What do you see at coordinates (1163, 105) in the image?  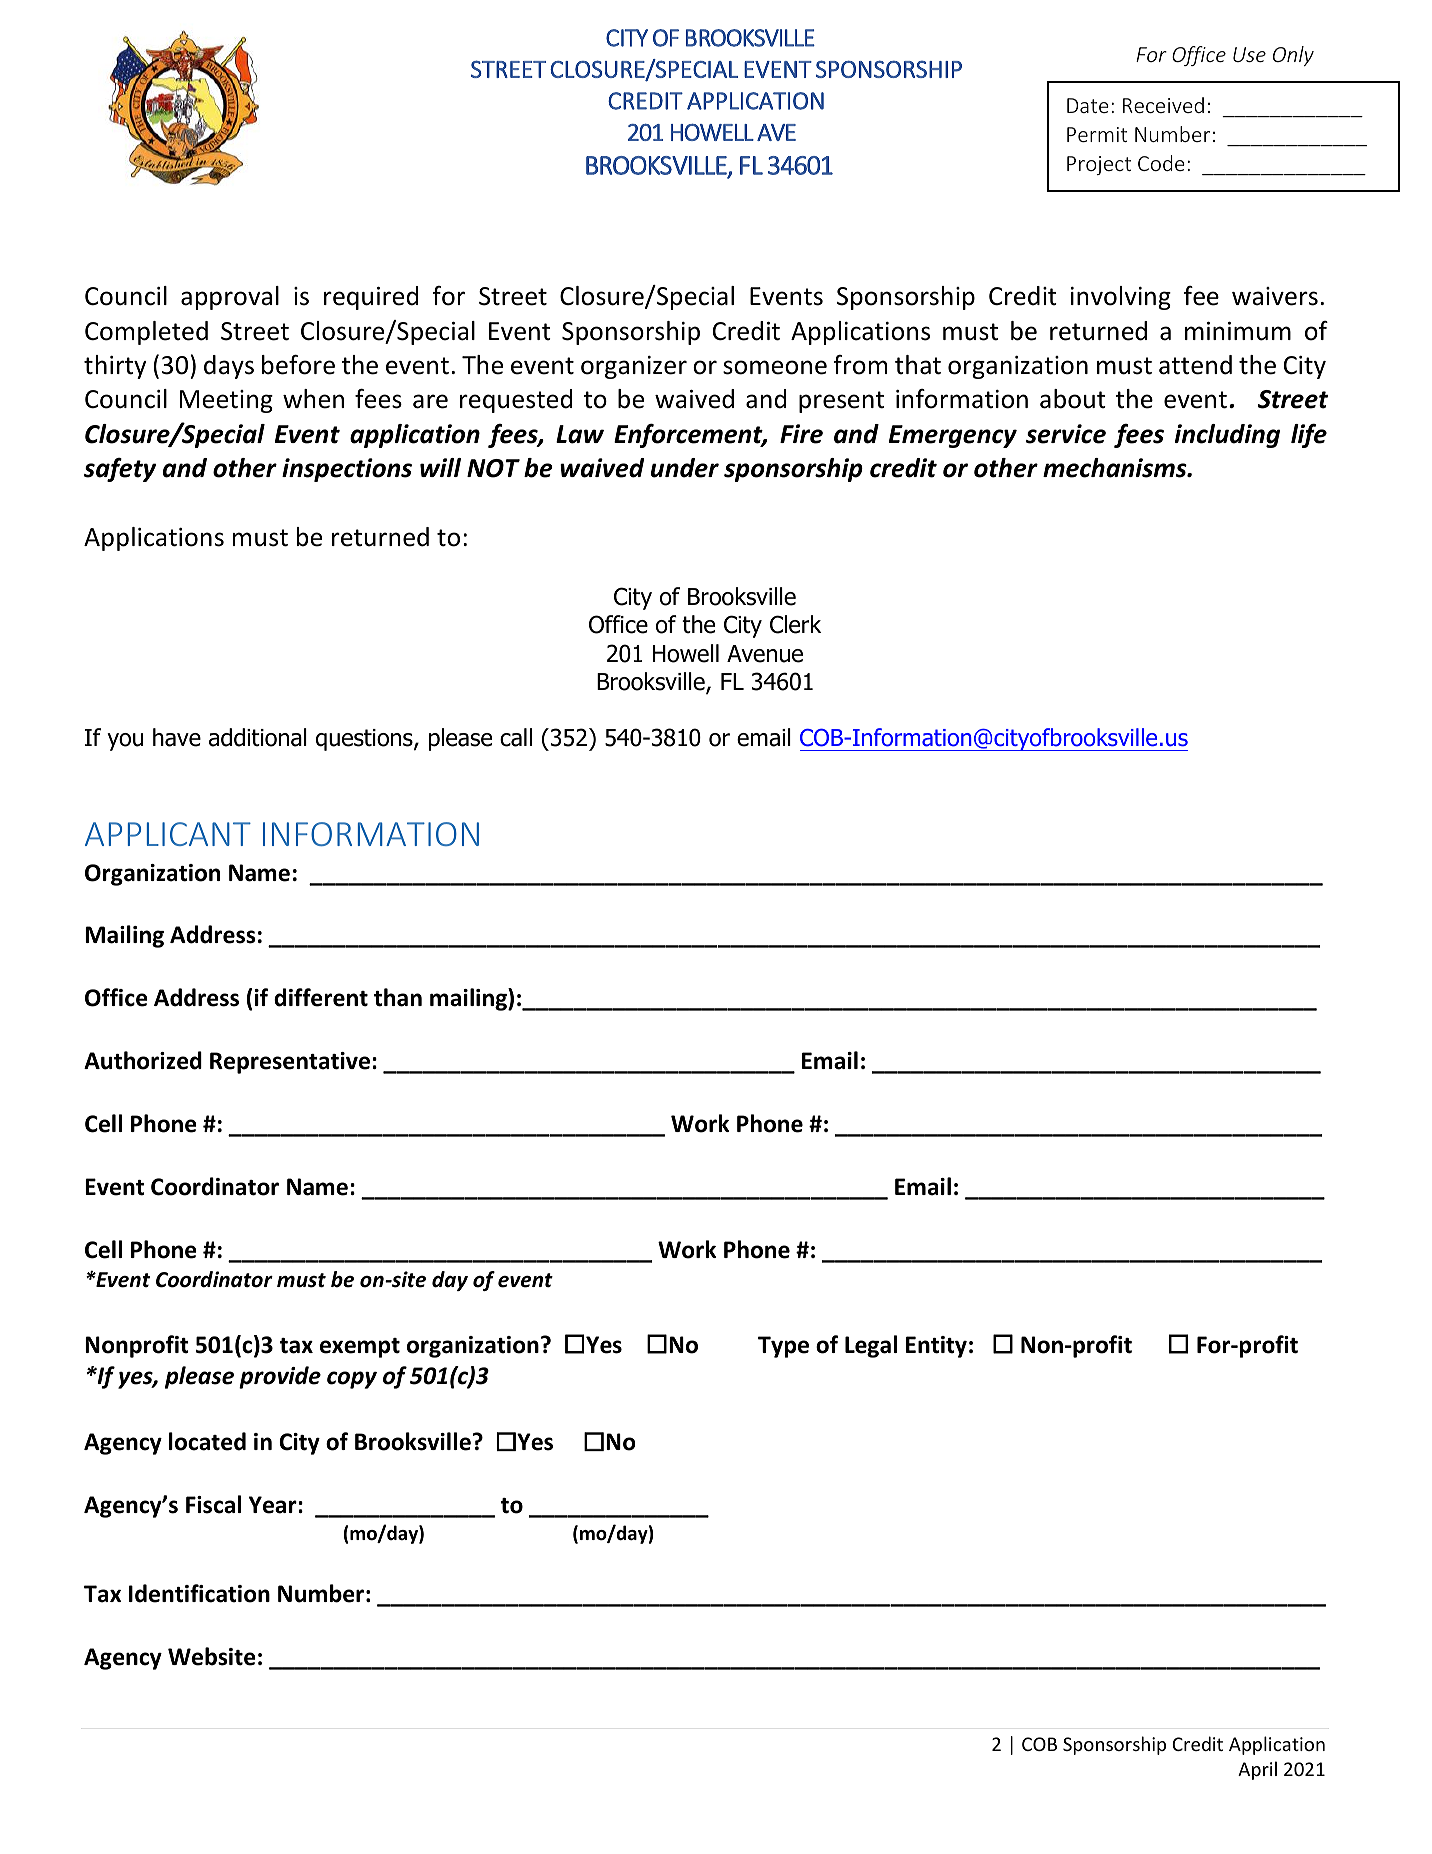 I see `Received` at bounding box center [1163, 105].
